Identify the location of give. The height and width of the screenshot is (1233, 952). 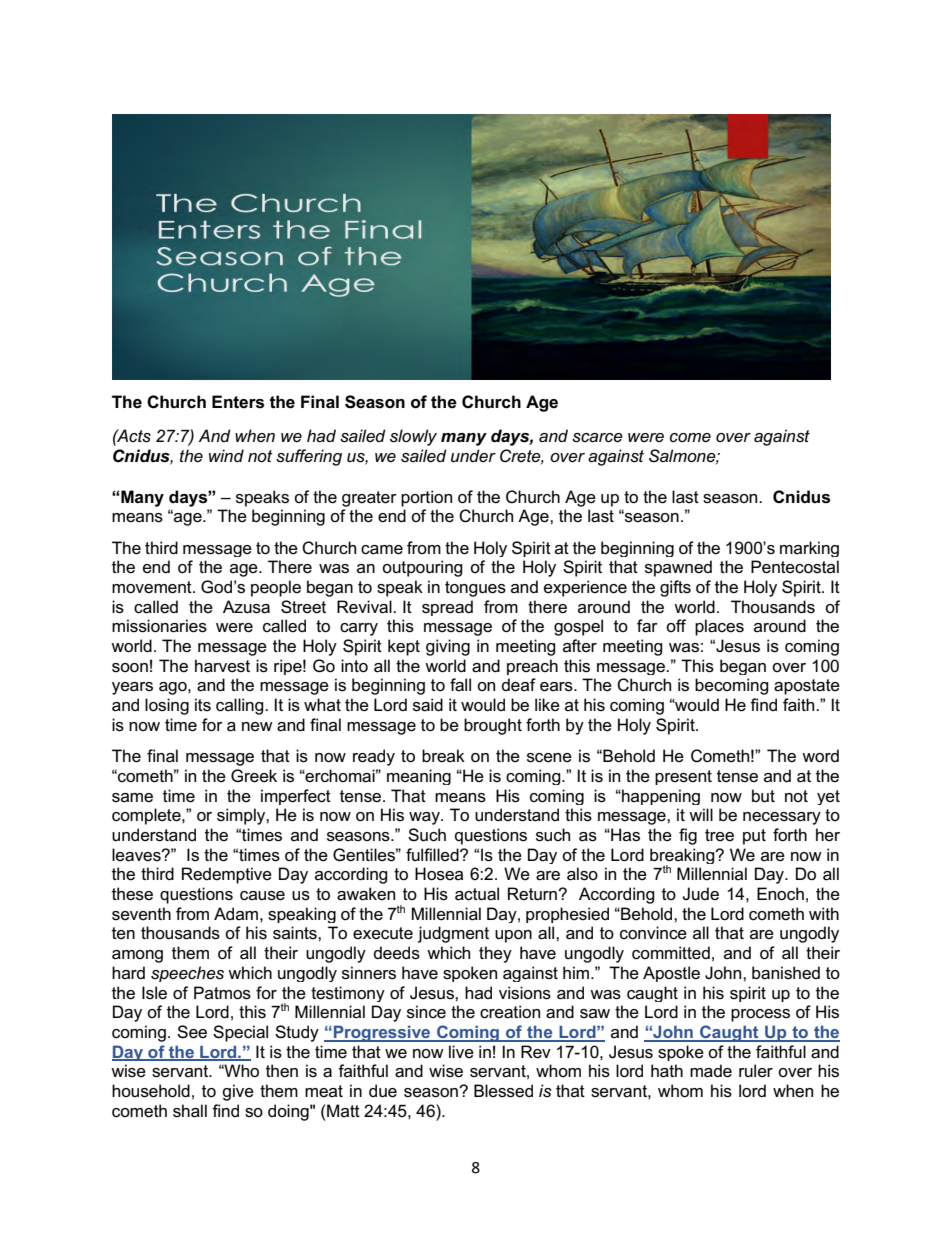
(238, 1092).
